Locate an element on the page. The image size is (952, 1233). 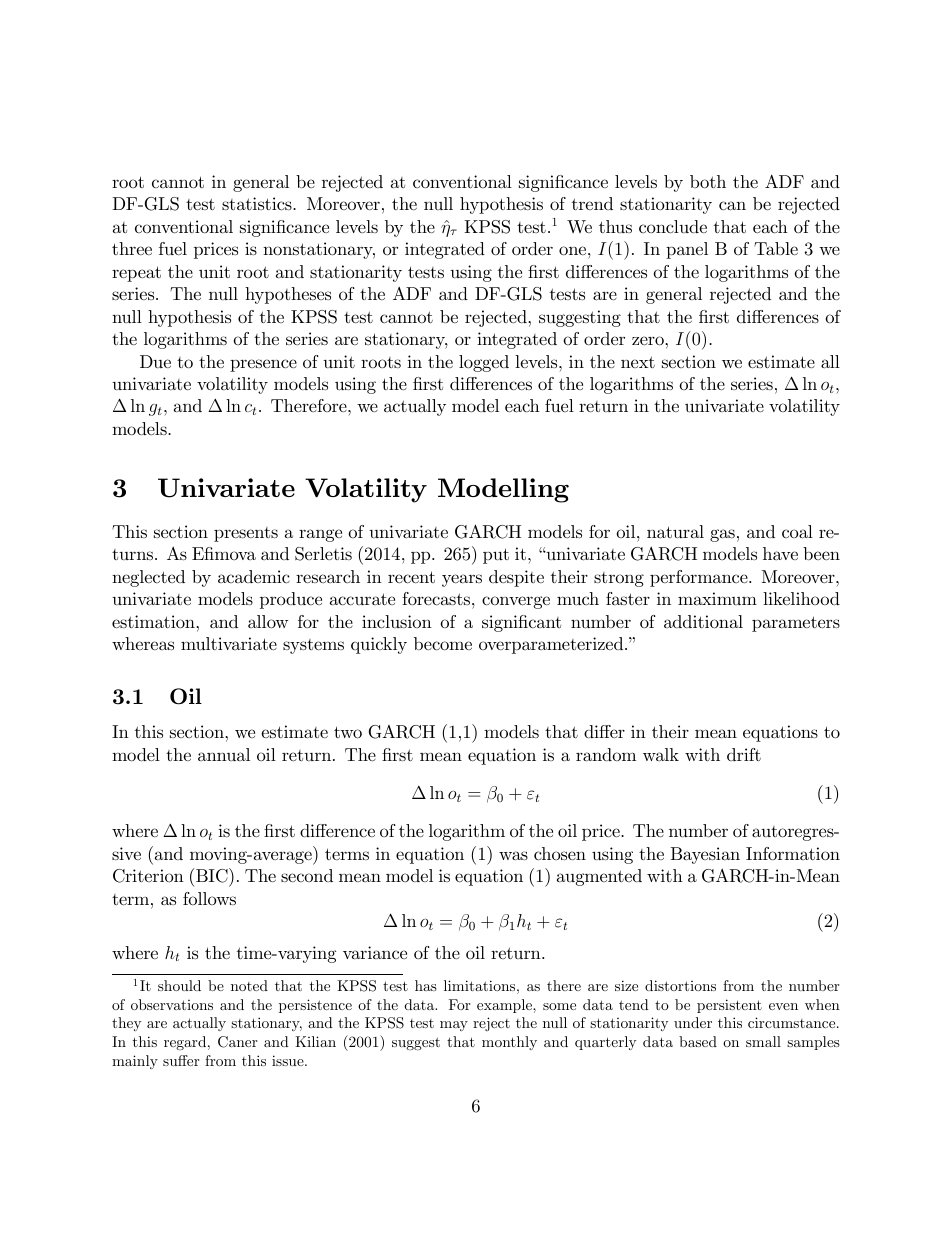
trend is located at coordinates (592, 203).
